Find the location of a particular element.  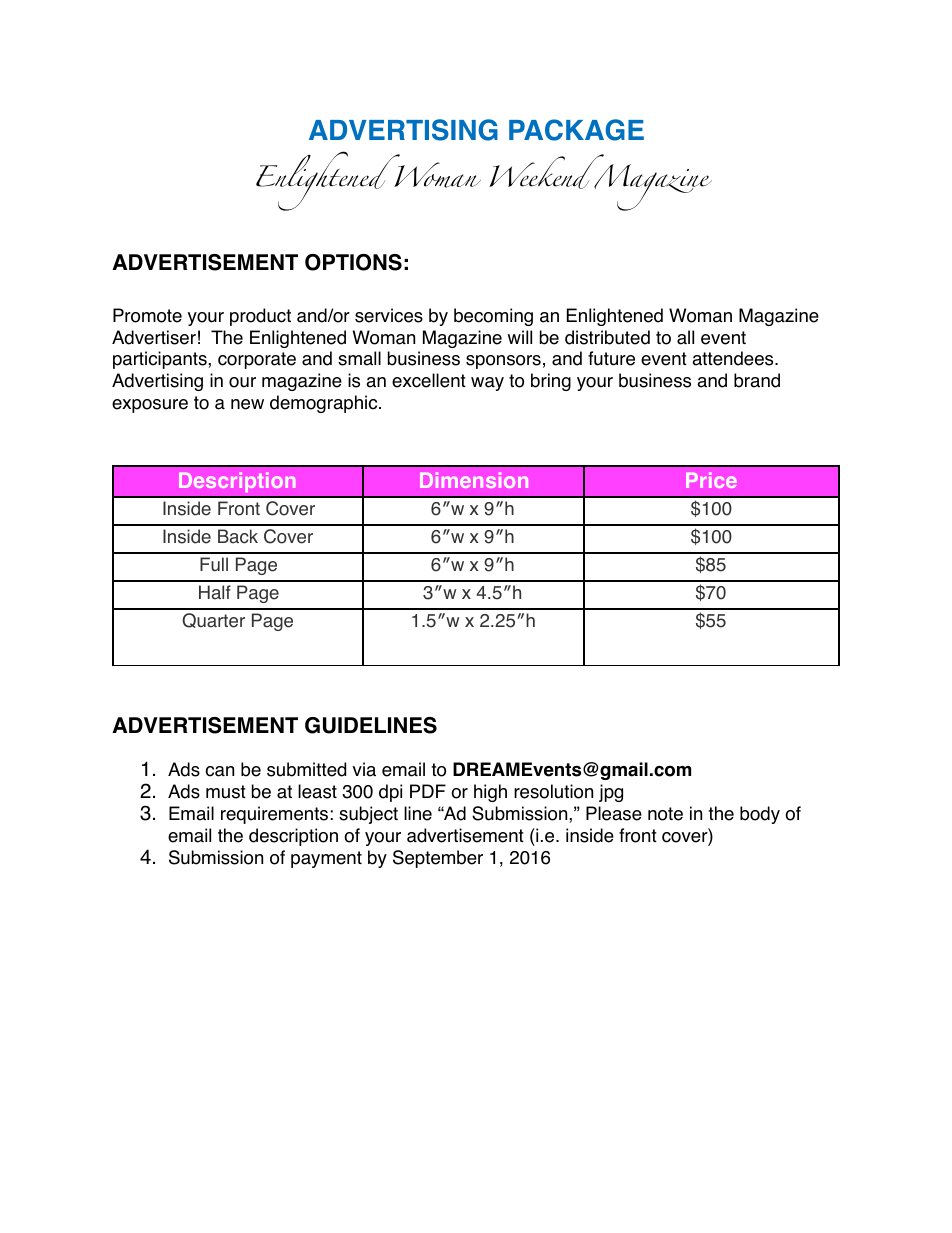

Dimension is located at coordinates (474, 480).
